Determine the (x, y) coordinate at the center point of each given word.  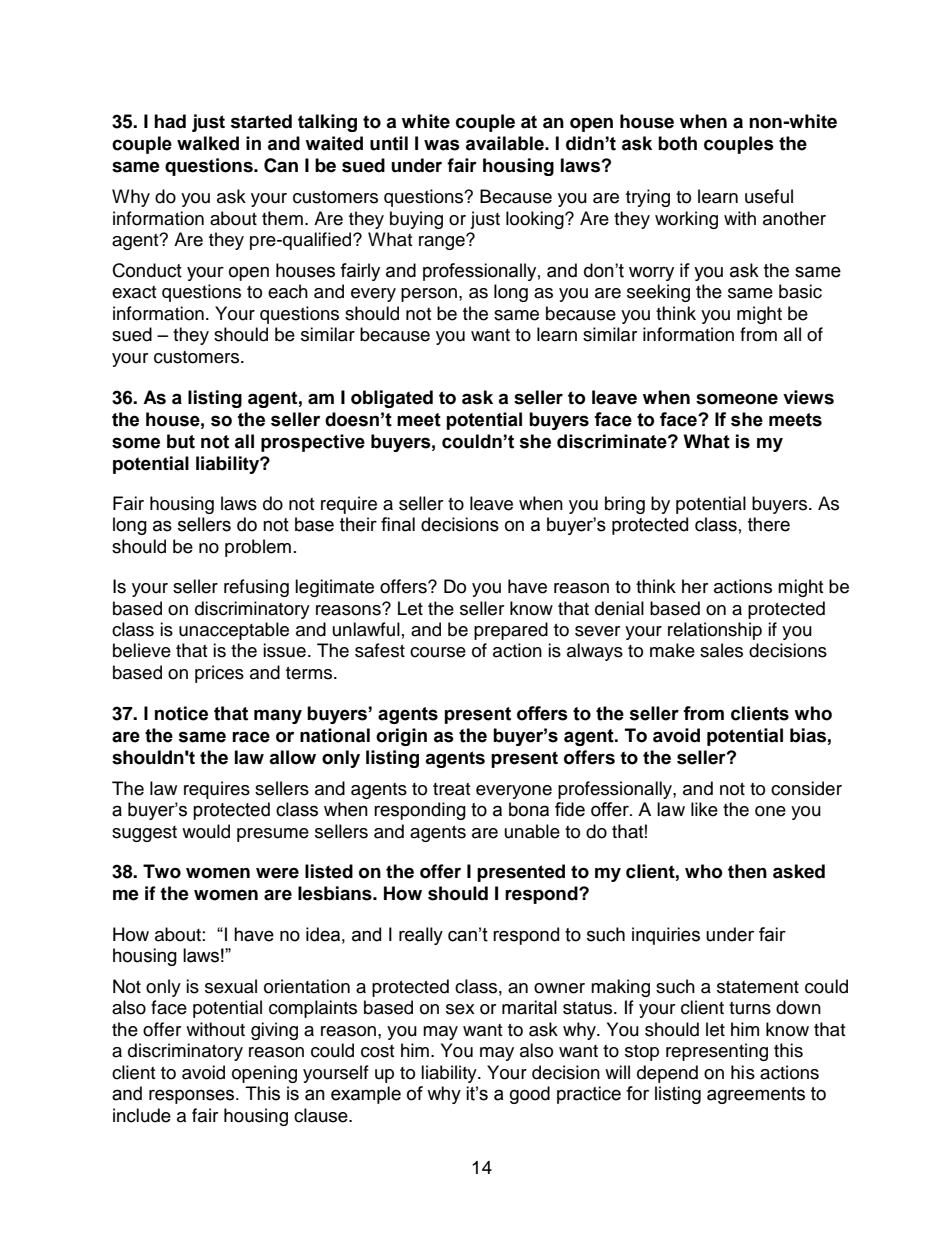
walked (208, 143)
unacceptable (234, 631)
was (442, 145)
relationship (715, 631)
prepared (511, 631)
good (530, 1095)
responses (193, 1096)
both (677, 143)
